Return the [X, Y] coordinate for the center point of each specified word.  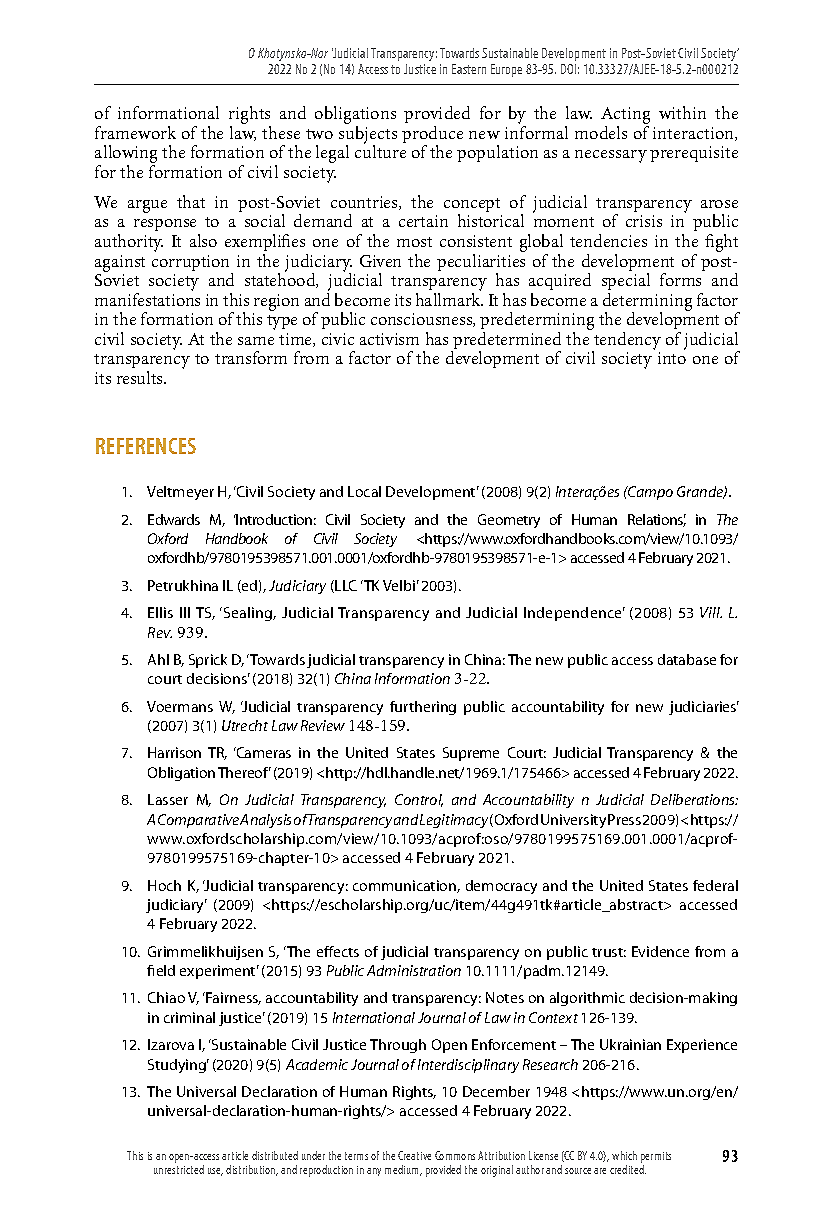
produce [432, 136]
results [141, 377]
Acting [625, 117]
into [672, 358]
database [687, 659]
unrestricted [179, 1169]
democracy [501, 887]
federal [715, 885]
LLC [345, 586]
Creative [414, 1155]
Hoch [164, 885]
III [185, 612]
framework [135, 132]
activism [389, 339]
